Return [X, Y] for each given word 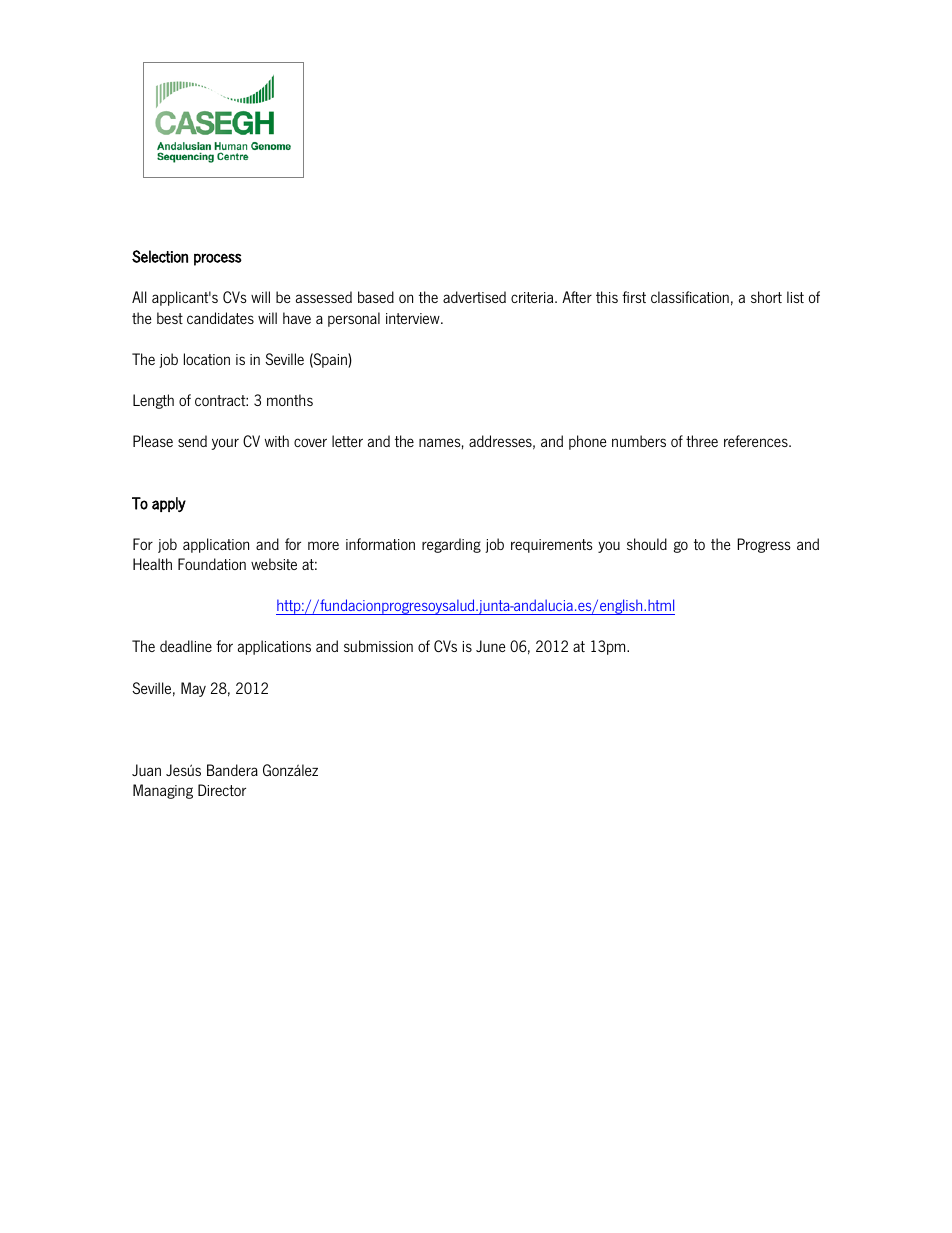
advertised [474, 297]
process [218, 259]
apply [169, 504]
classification [690, 297]
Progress [764, 545]
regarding [451, 545]
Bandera [232, 770]
